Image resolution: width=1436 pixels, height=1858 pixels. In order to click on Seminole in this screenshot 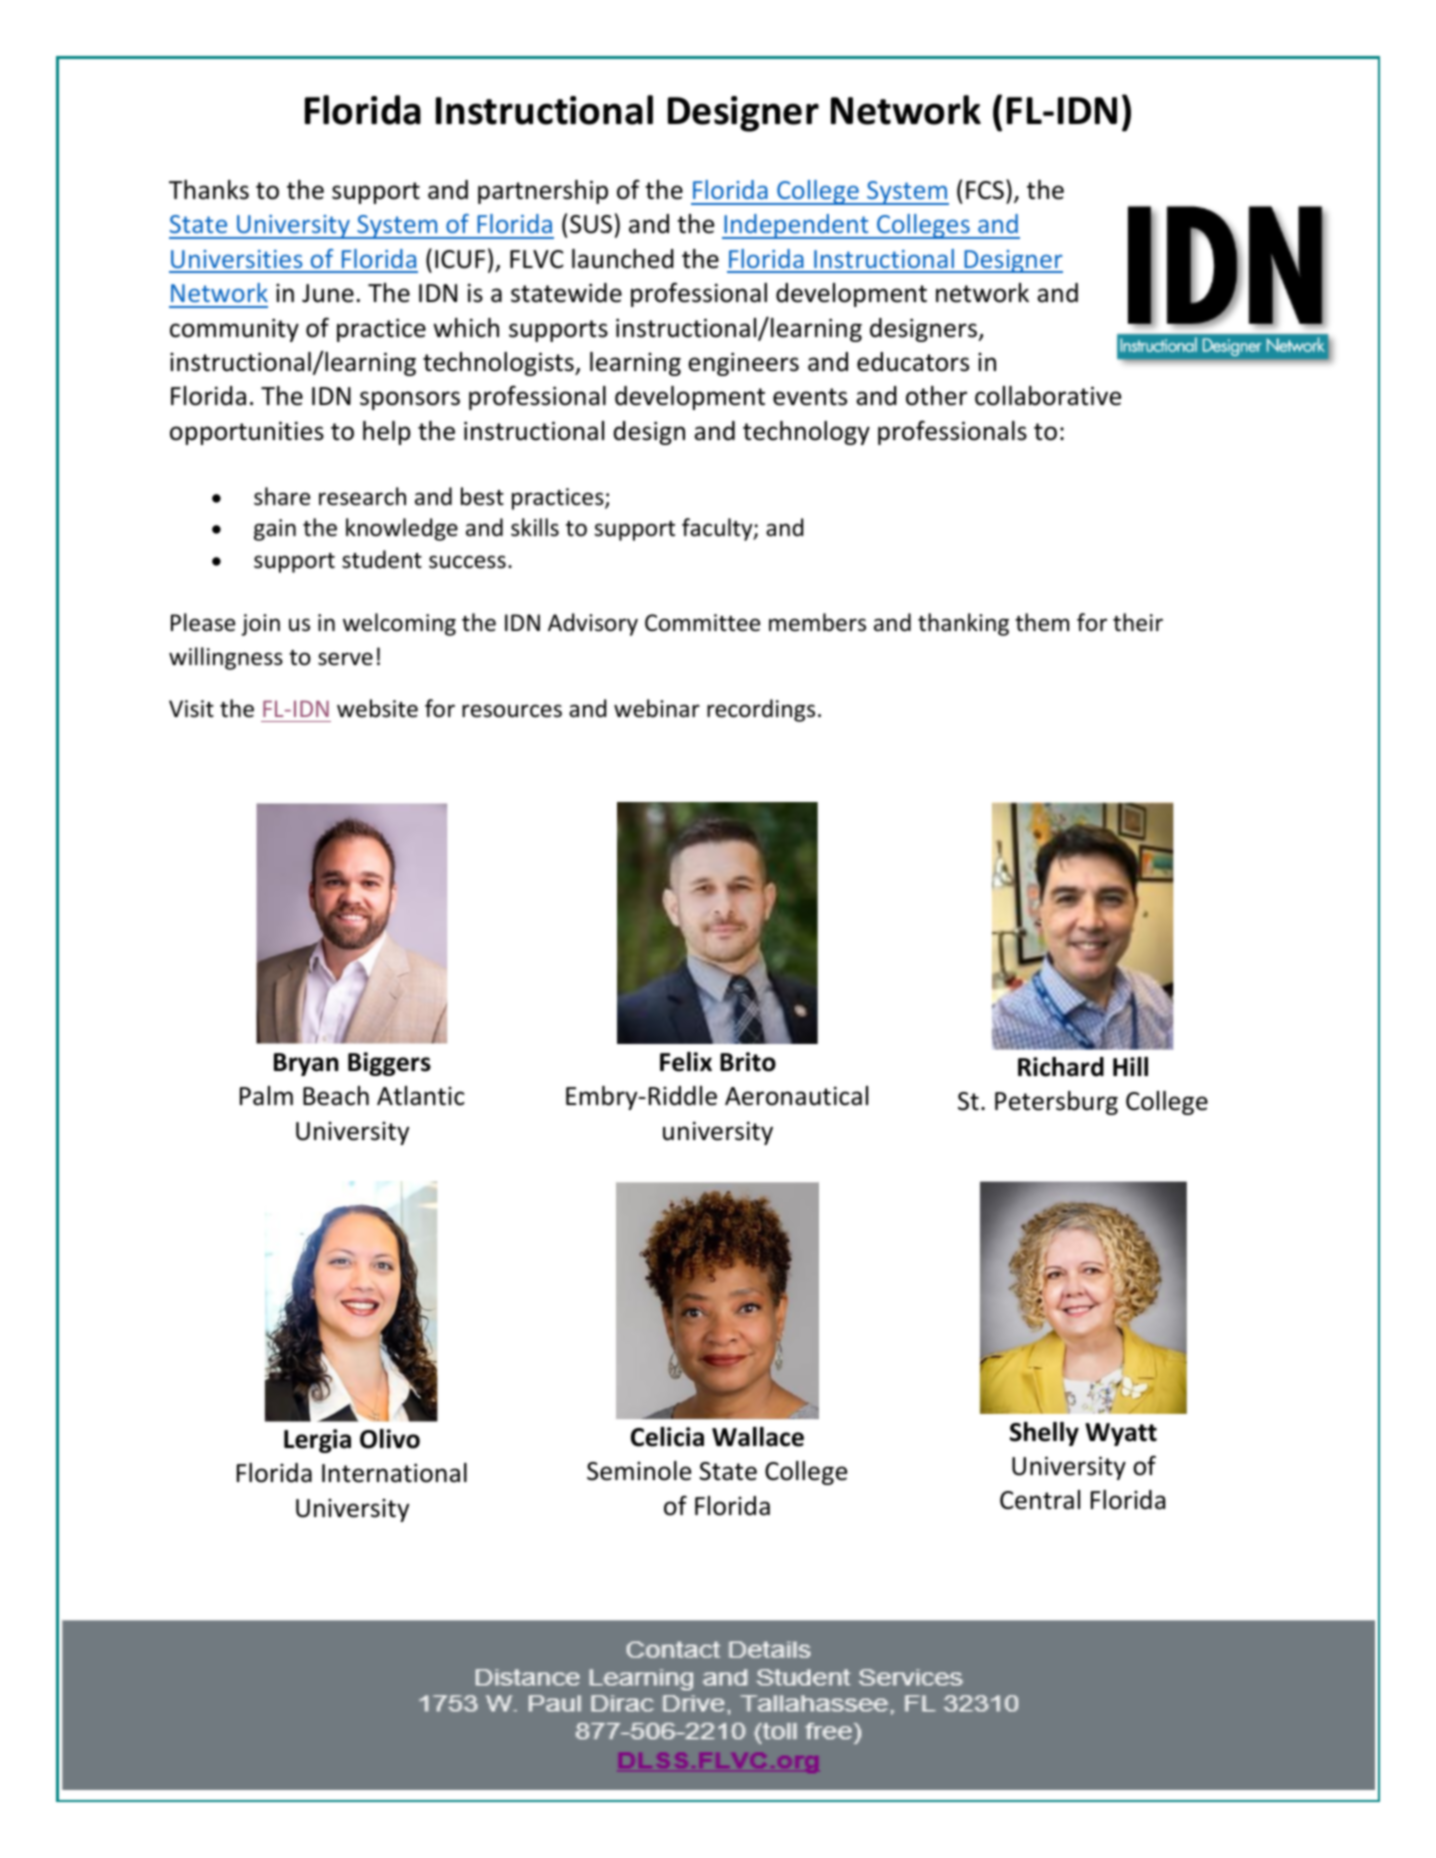, I will do `click(639, 1471)`.
